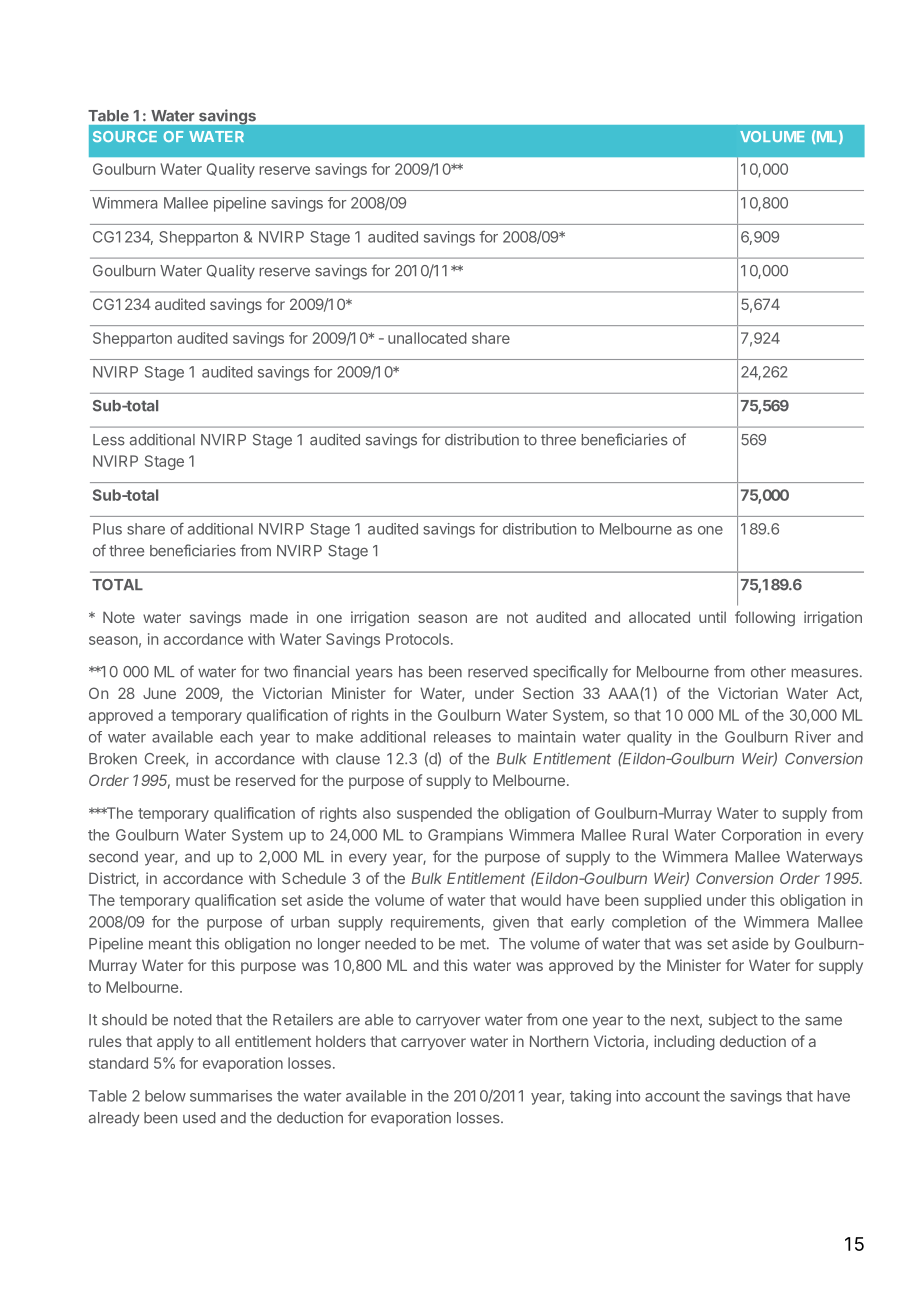 The image size is (924, 1308). What do you see at coordinates (107, 529) in the screenshot?
I see `Plus` at bounding box center [107, 529].
